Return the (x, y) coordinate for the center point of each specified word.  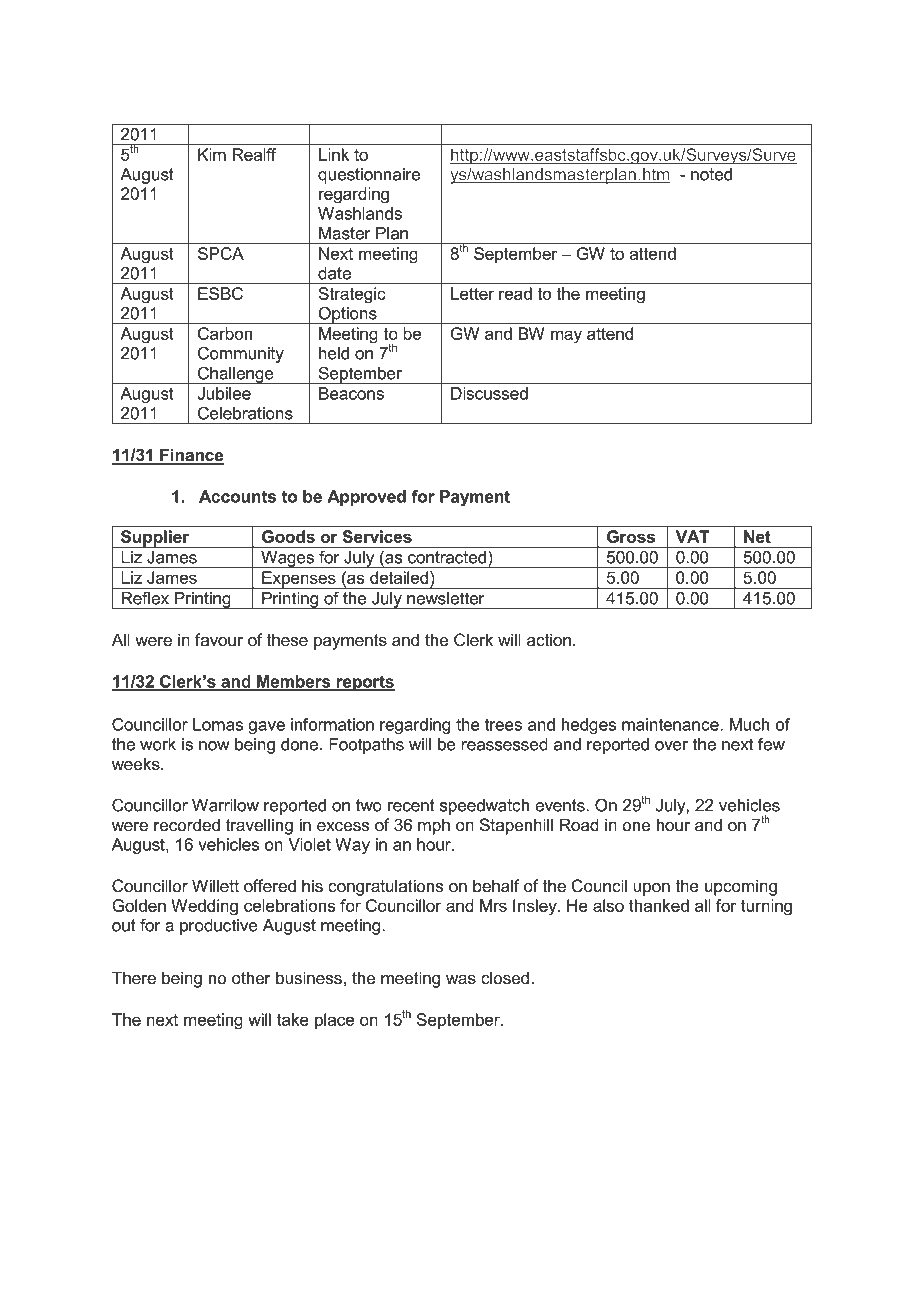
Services (377, 536)
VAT (692, 536)
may (566, 337)
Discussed (489, 393)
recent (411, 805)
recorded (187, 825)
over (671, 746)
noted (711, 174)
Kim (212, 154)
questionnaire (369, 176)
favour (219, 640)
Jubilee (224, 393)
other (251, 978)
